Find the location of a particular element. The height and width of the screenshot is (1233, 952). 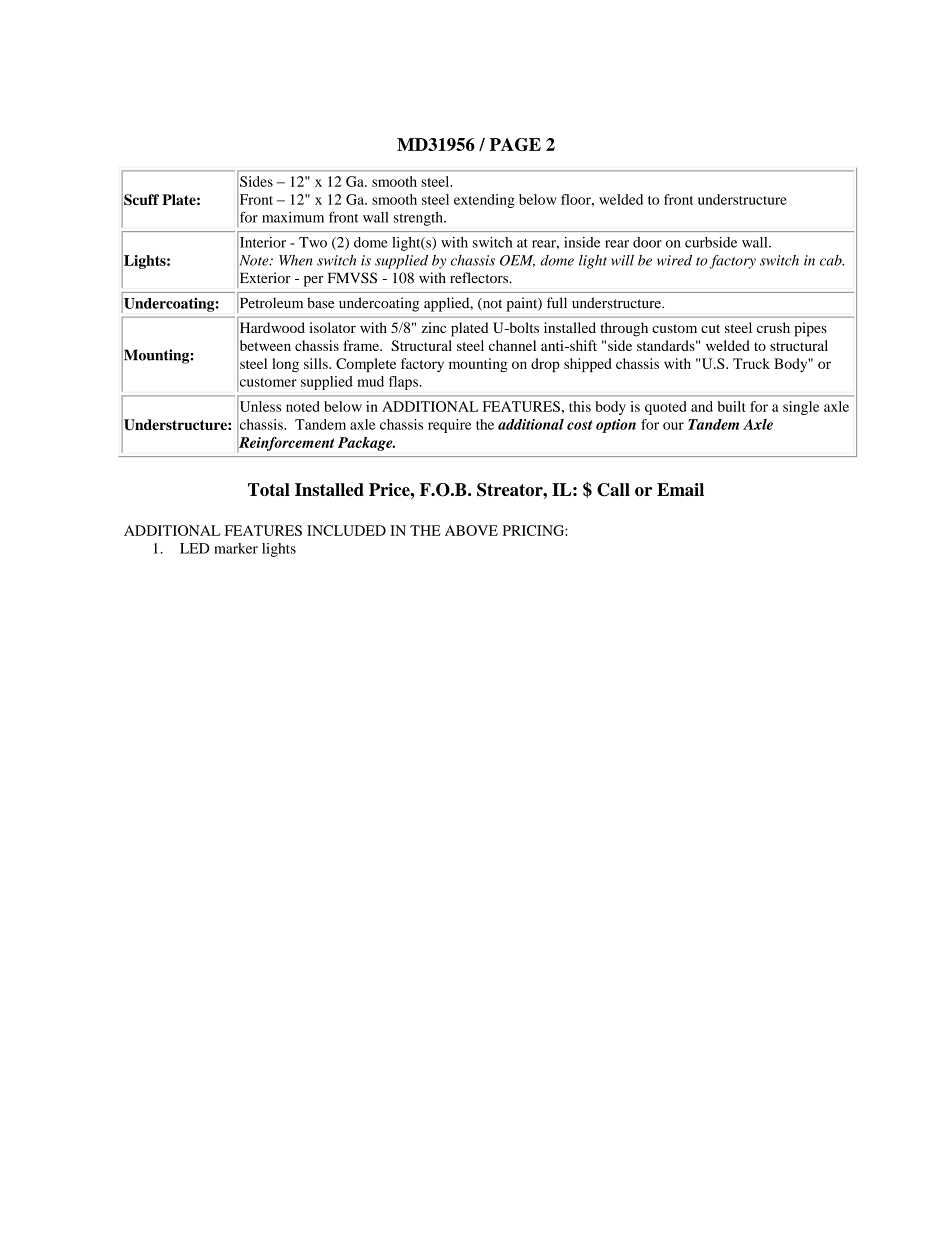

mud is located at coordinates (370, 381).
